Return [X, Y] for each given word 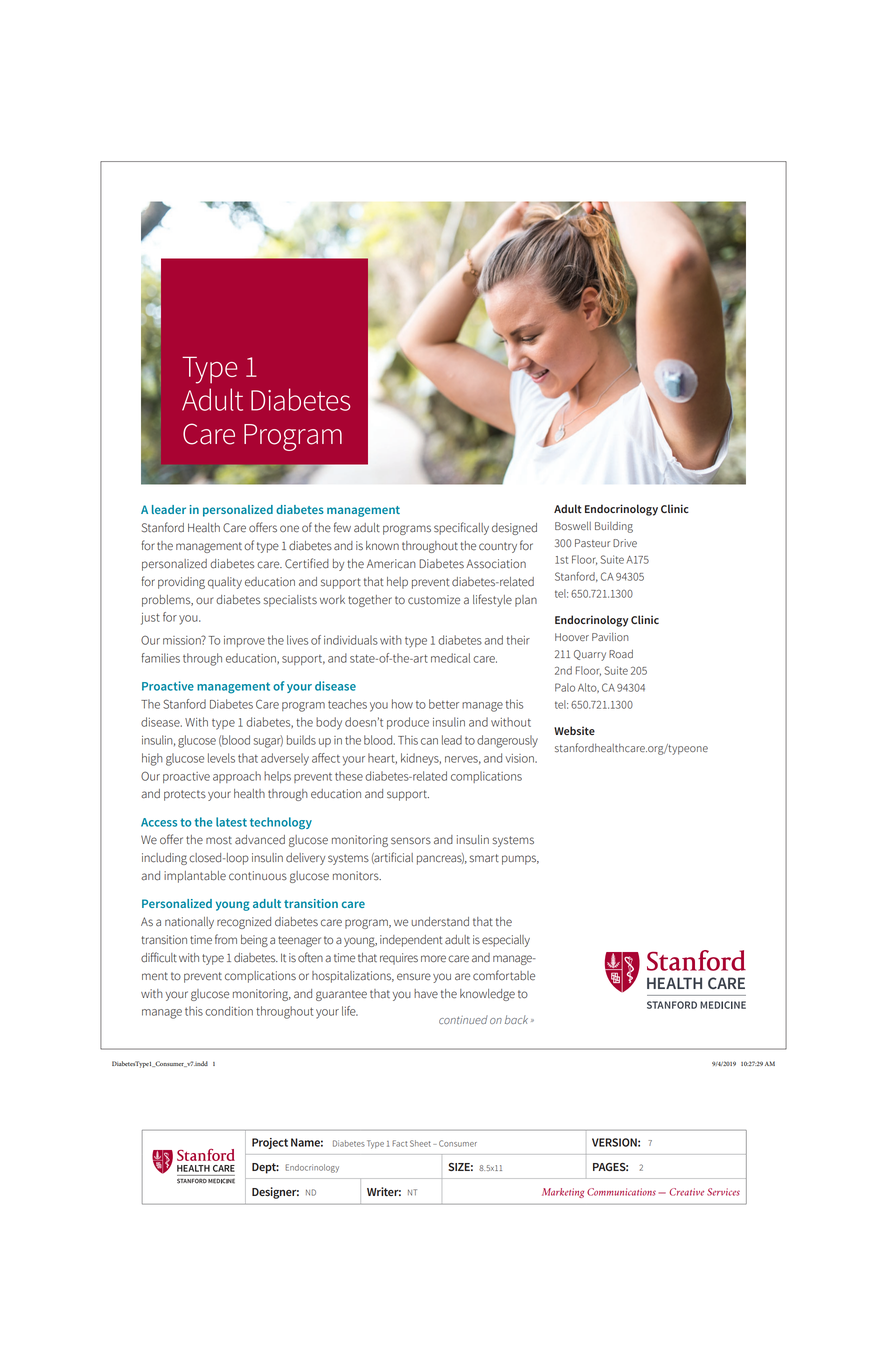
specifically [461, 528]
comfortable [504, 975]
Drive [625, 543]
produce [408, 723]
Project [270, 1143]
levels [221, 758]
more [433, 959]
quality [225, 583]
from [226, 939]
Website [574, 730]
